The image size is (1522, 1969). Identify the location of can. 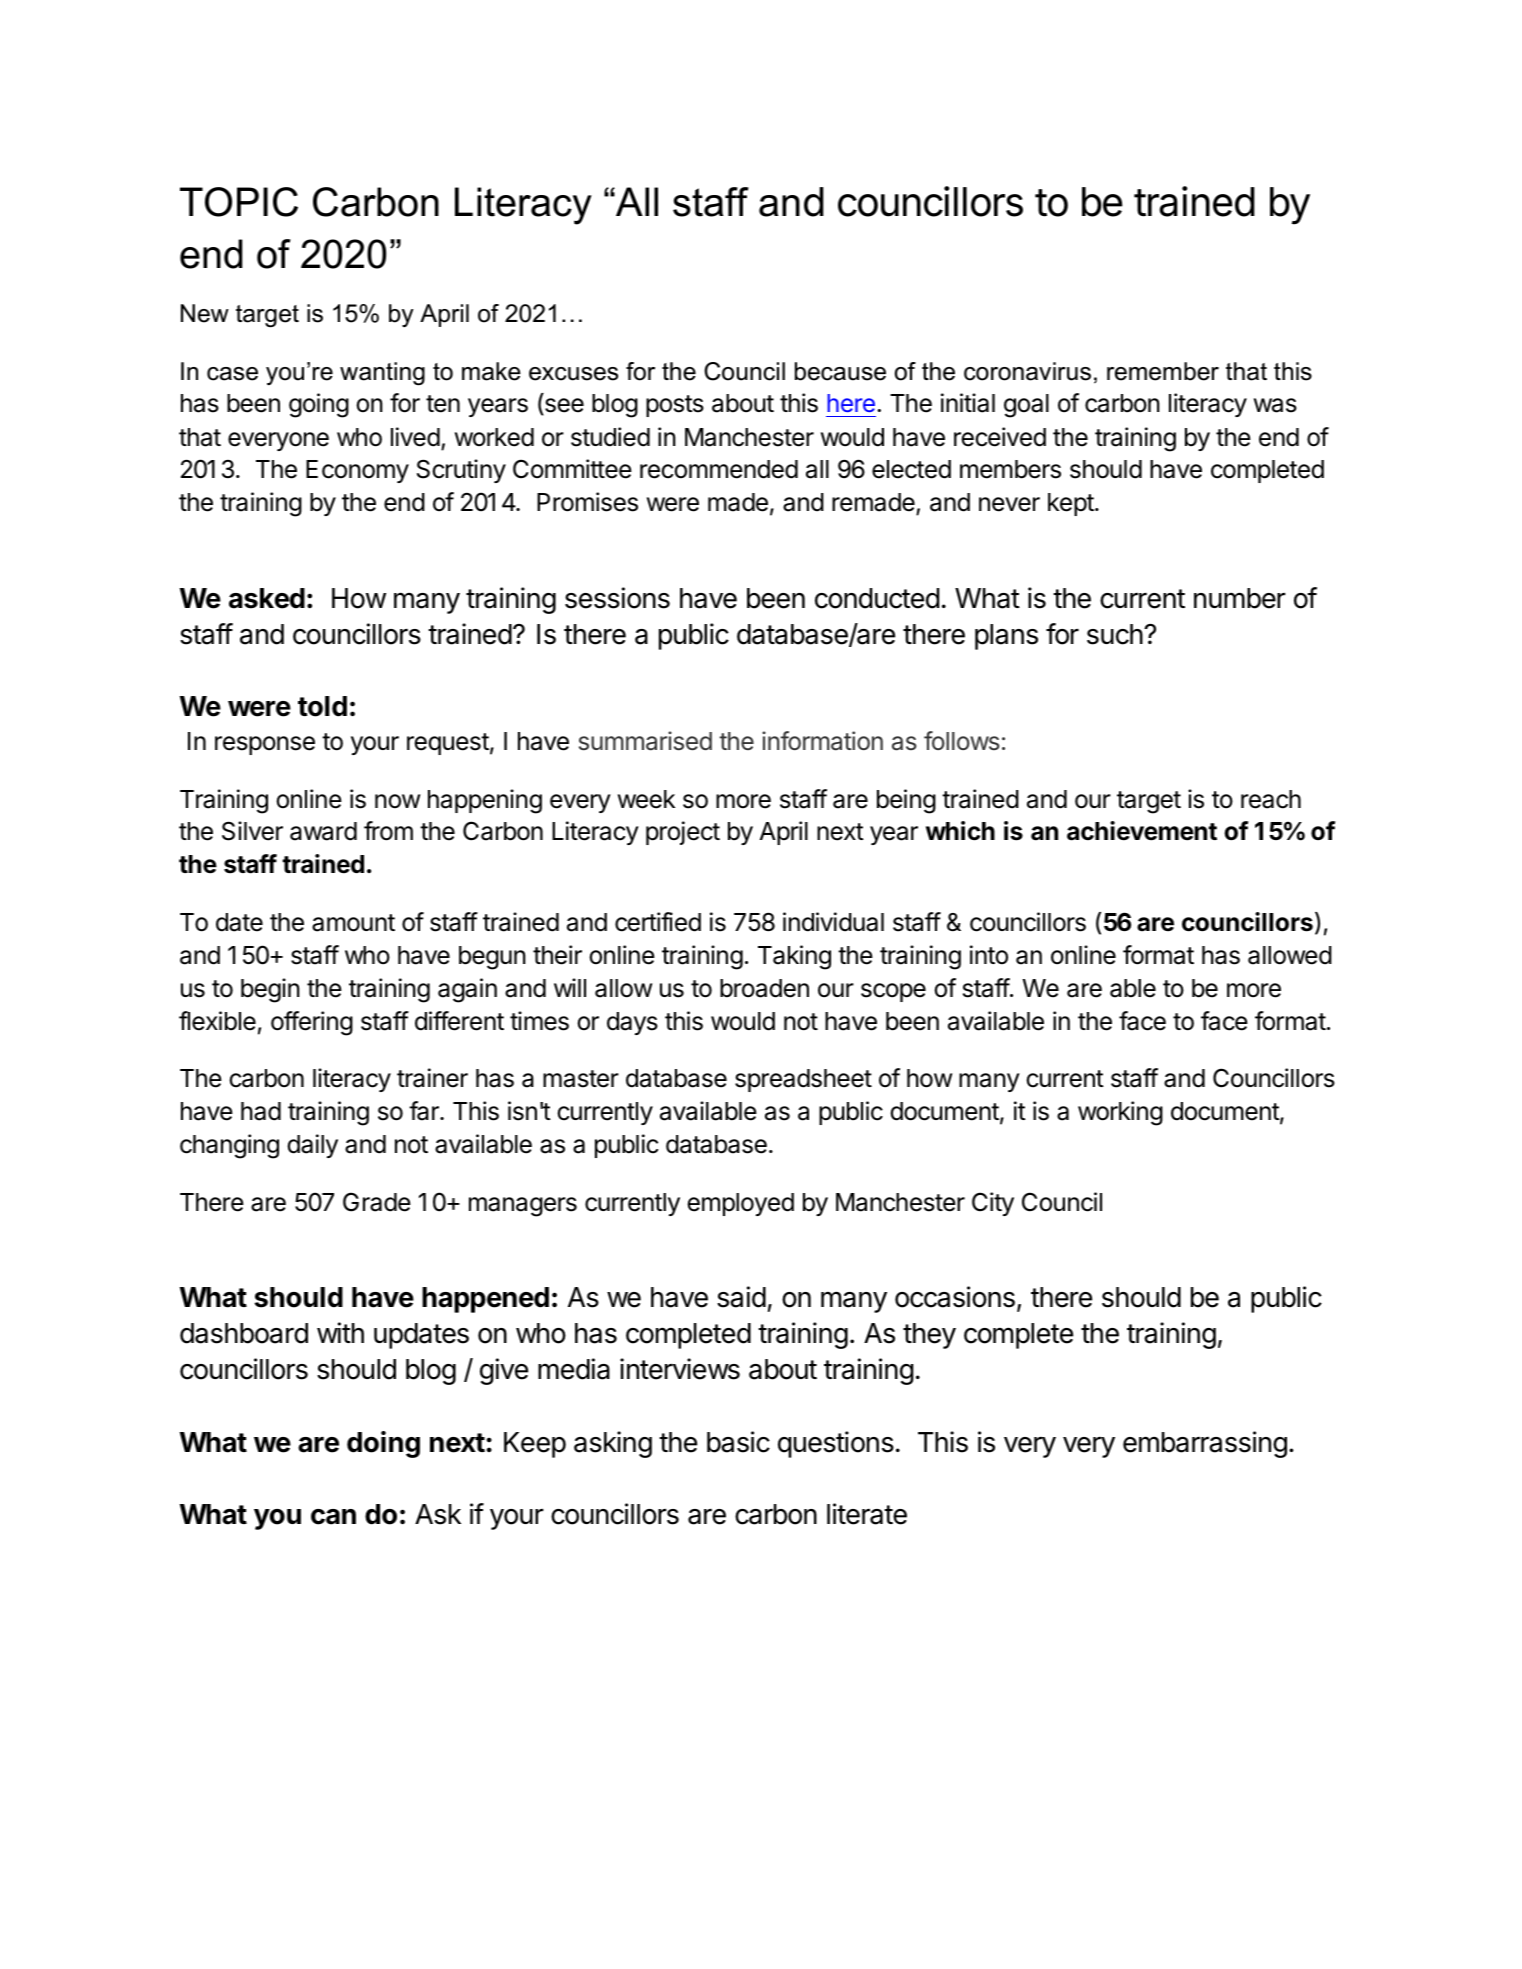
(333, 1517).
